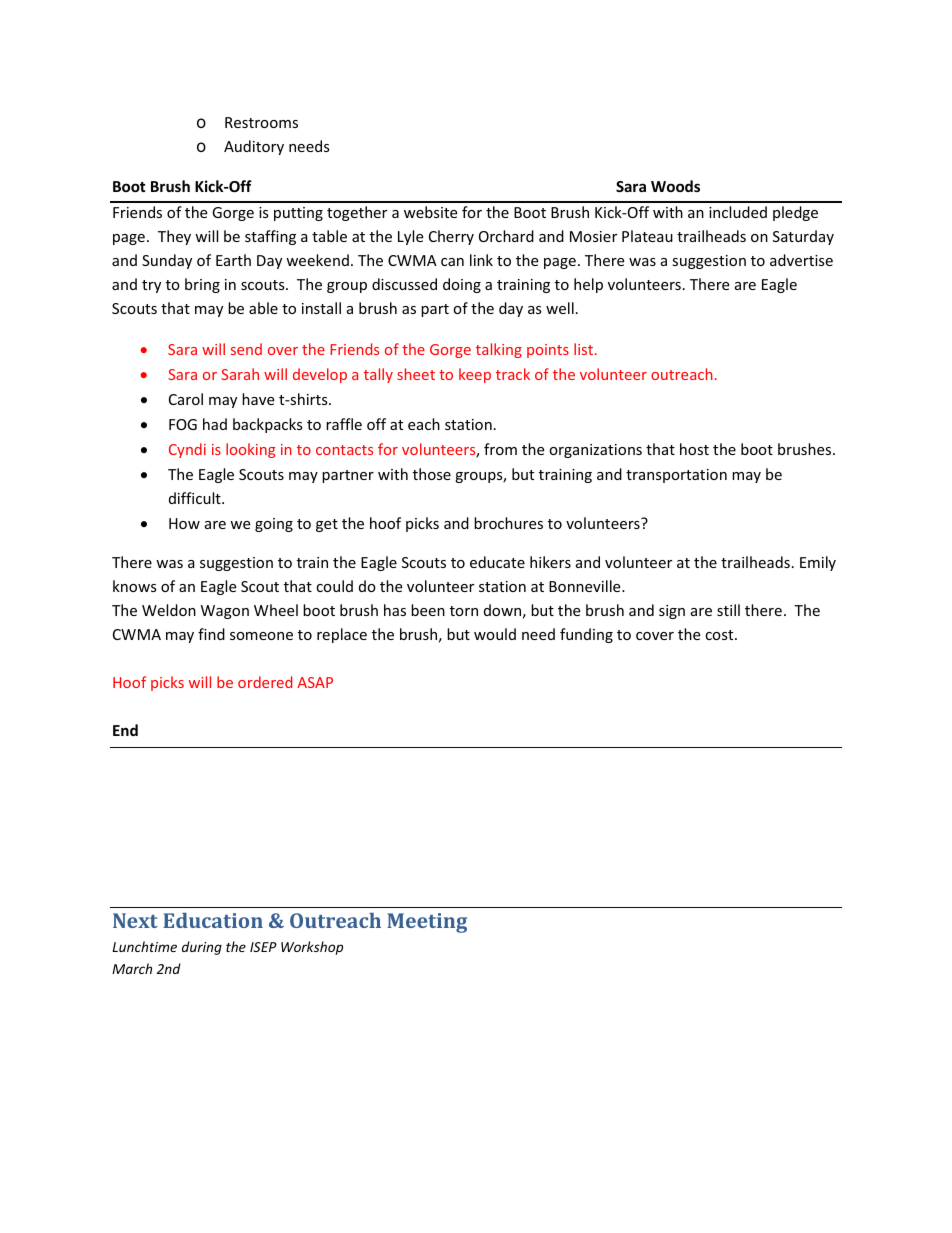 The image size is (952, 1233). What do you see at coordinates (499, 350) in the screenshot?
I see `talking` at bounding box center [499, 350].
